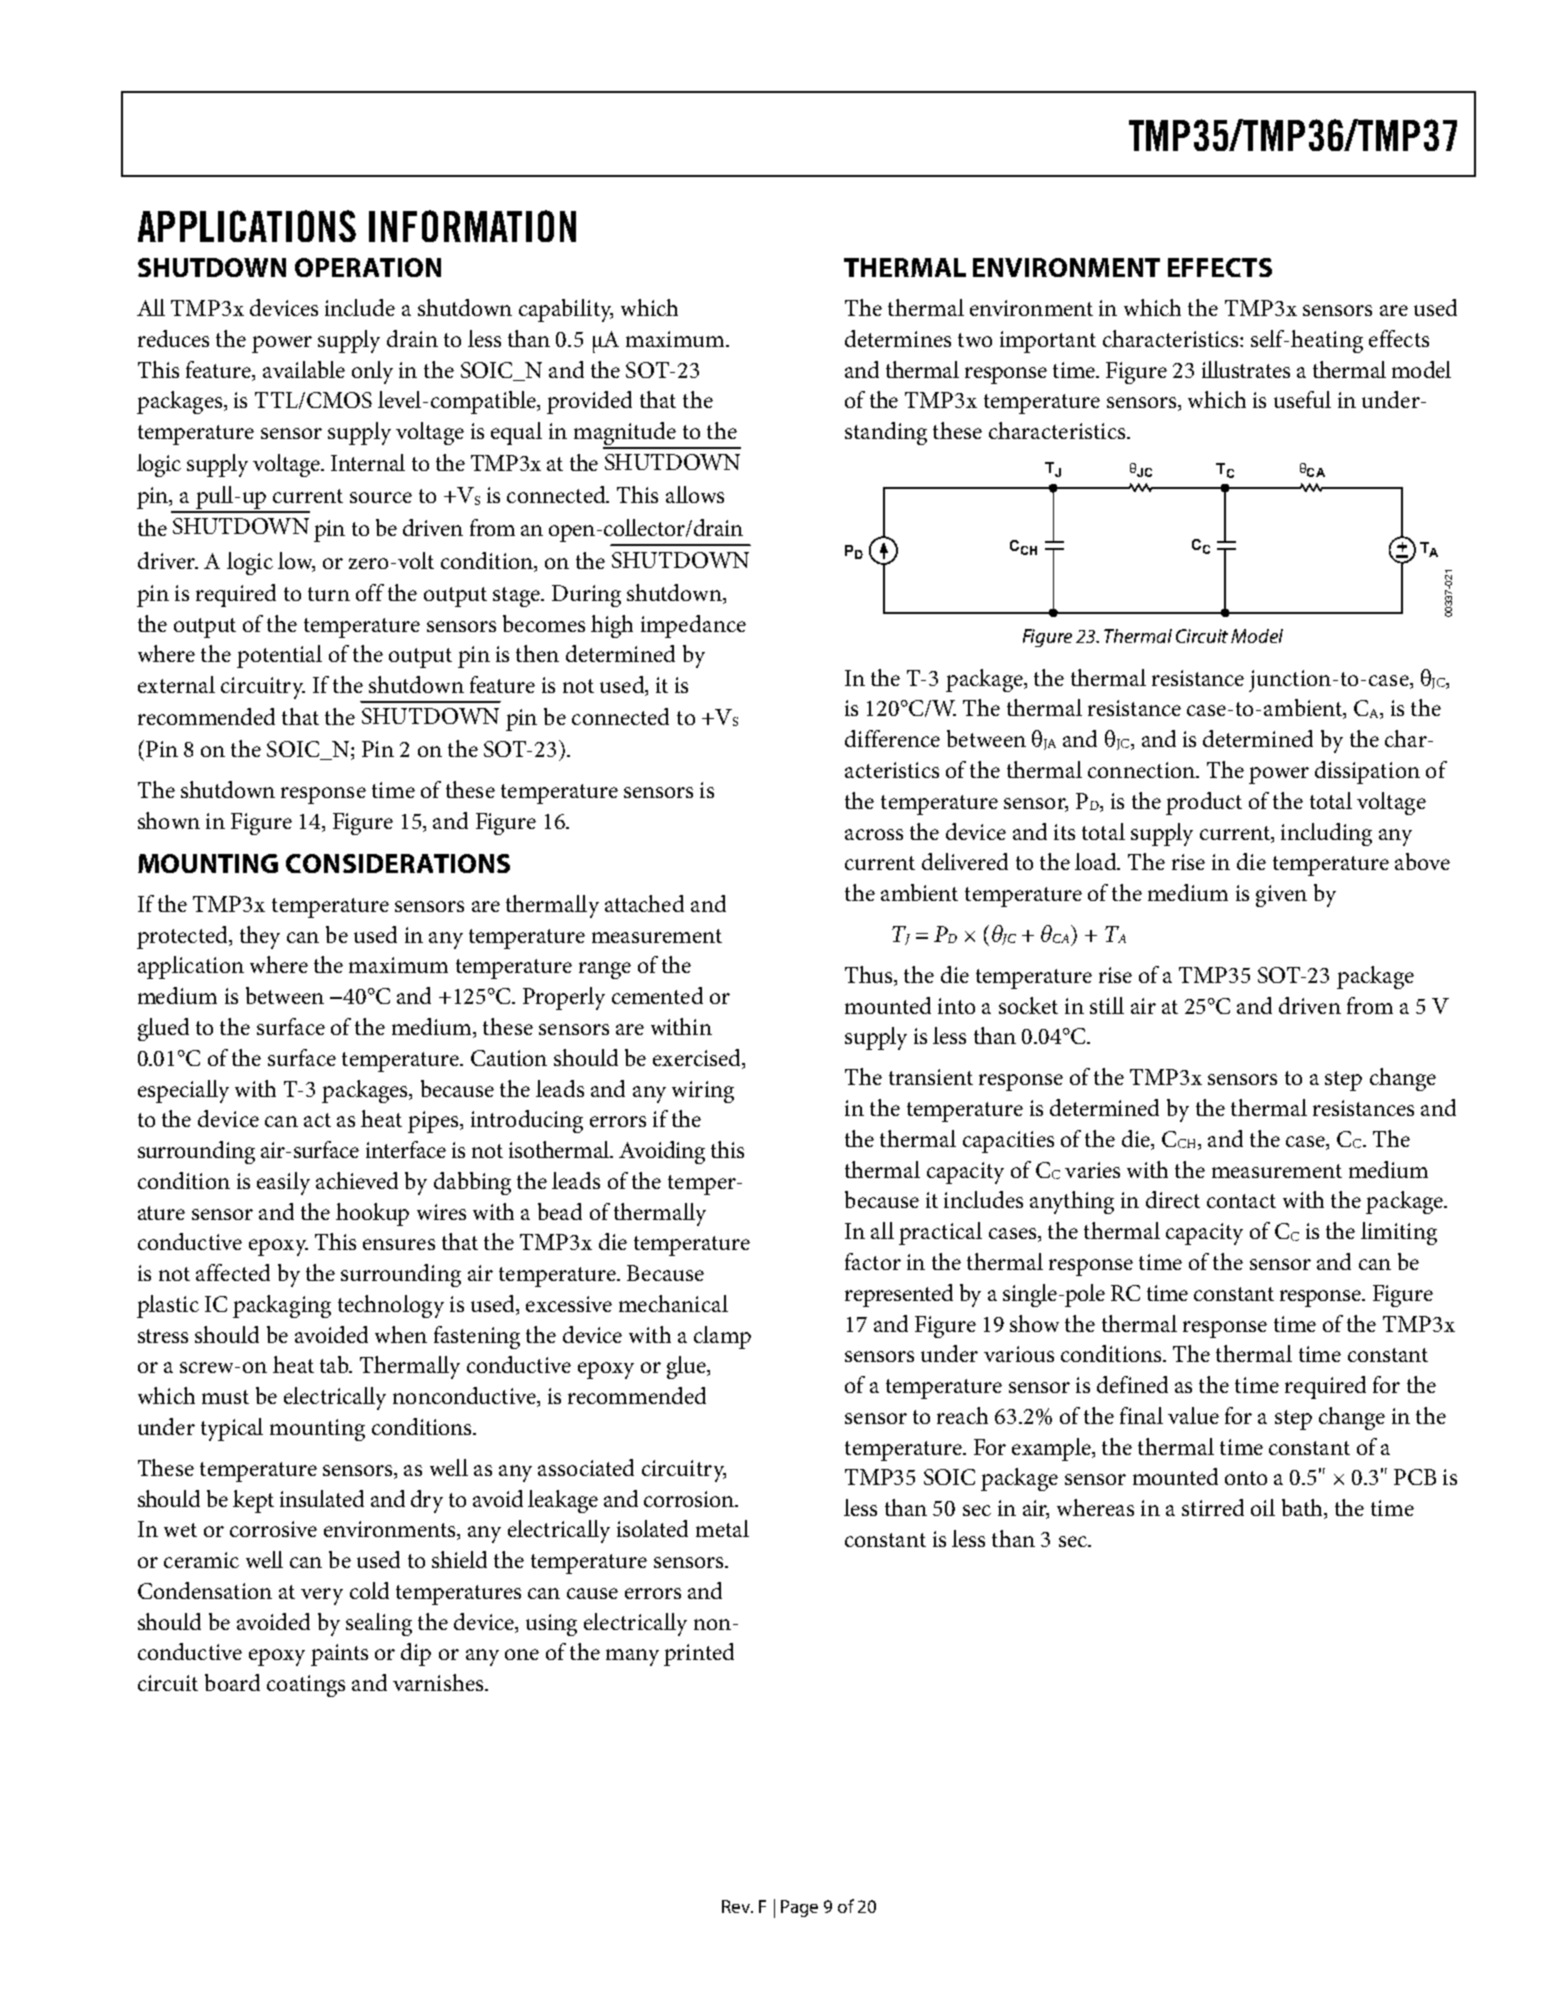  What do you see at coordinates (1246, 369) in the screenshot?
I see `illustrates` at bounding box center [1246, 369].
